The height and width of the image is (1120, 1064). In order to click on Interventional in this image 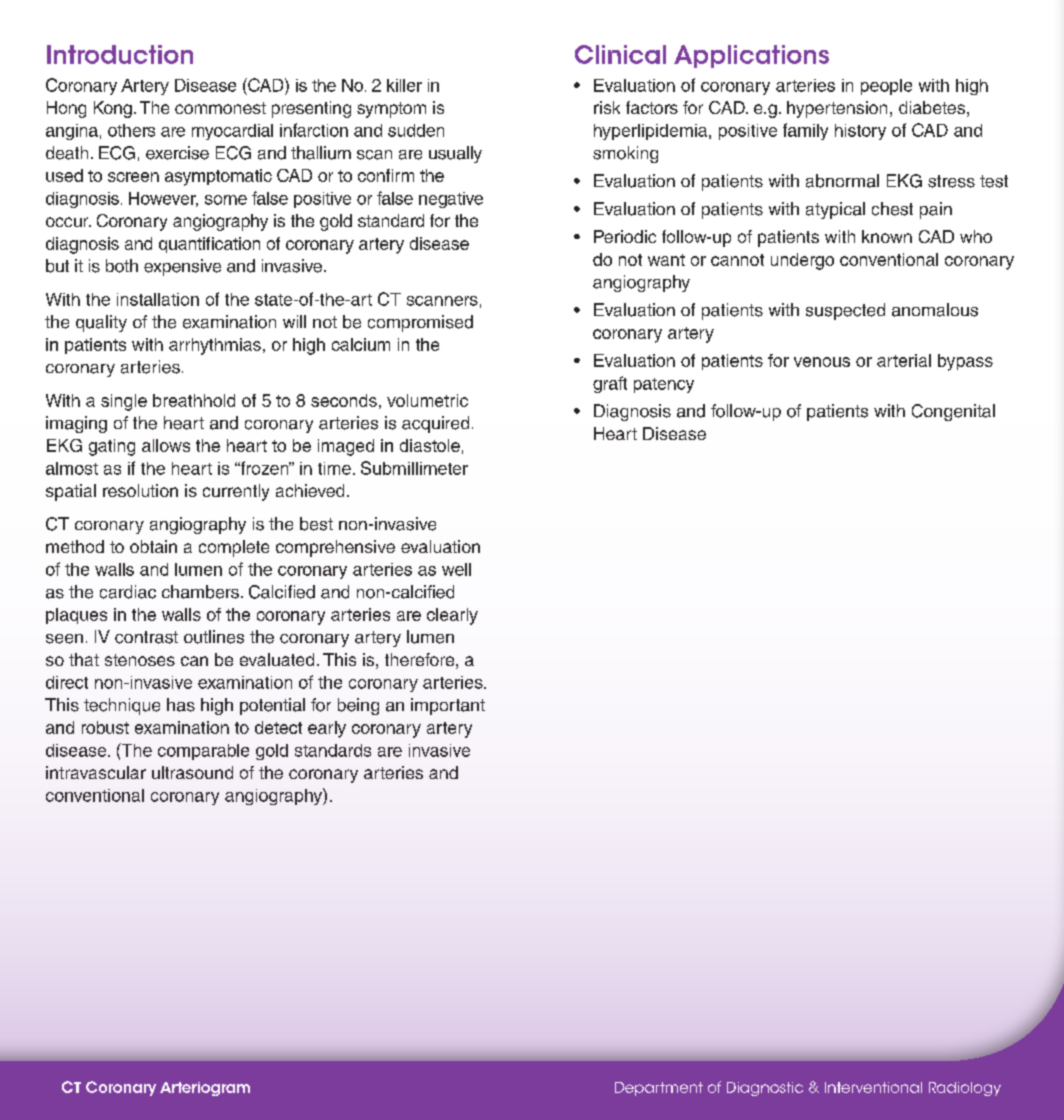, I will do `click(873, 1087)`.
